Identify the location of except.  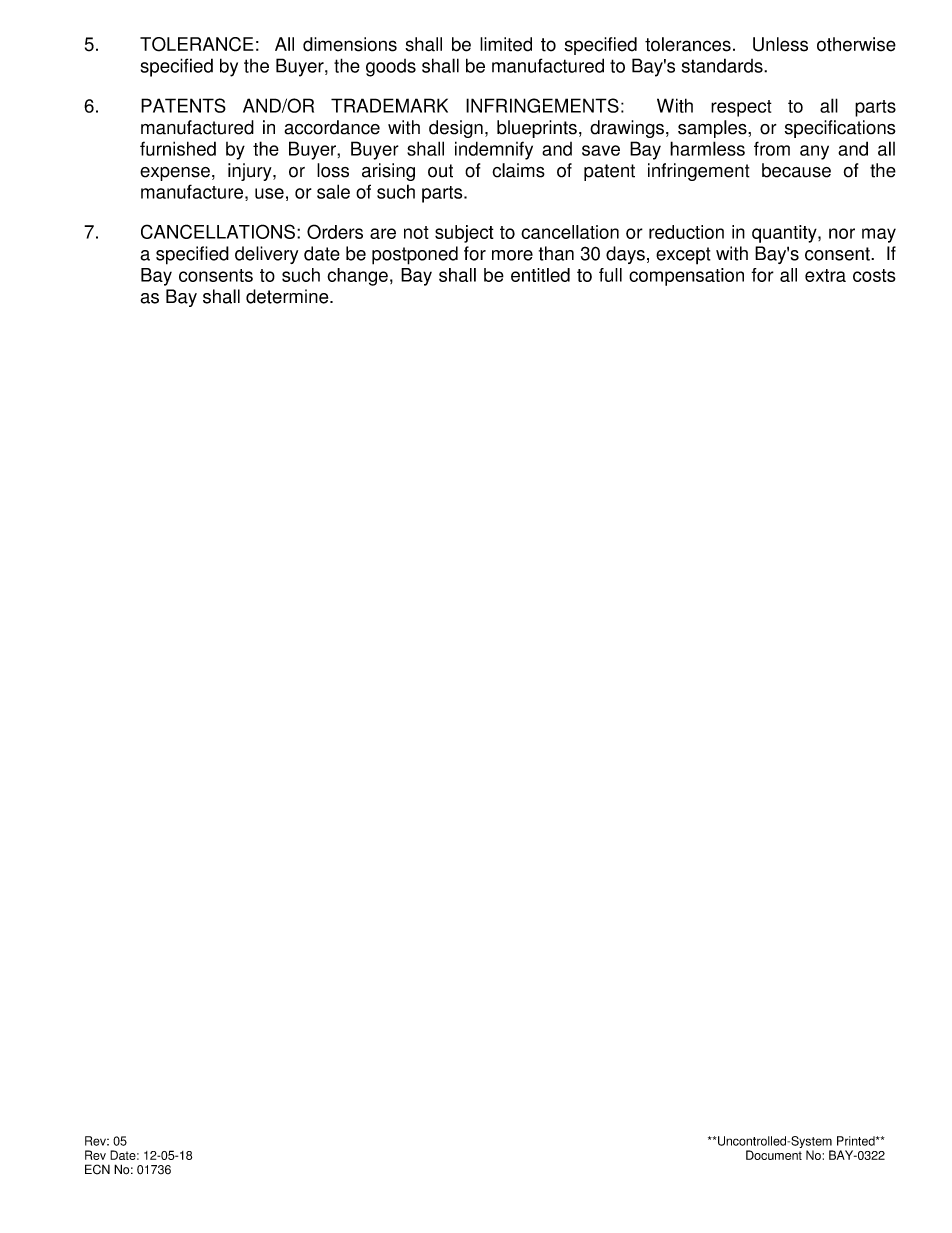
(683, 256).
